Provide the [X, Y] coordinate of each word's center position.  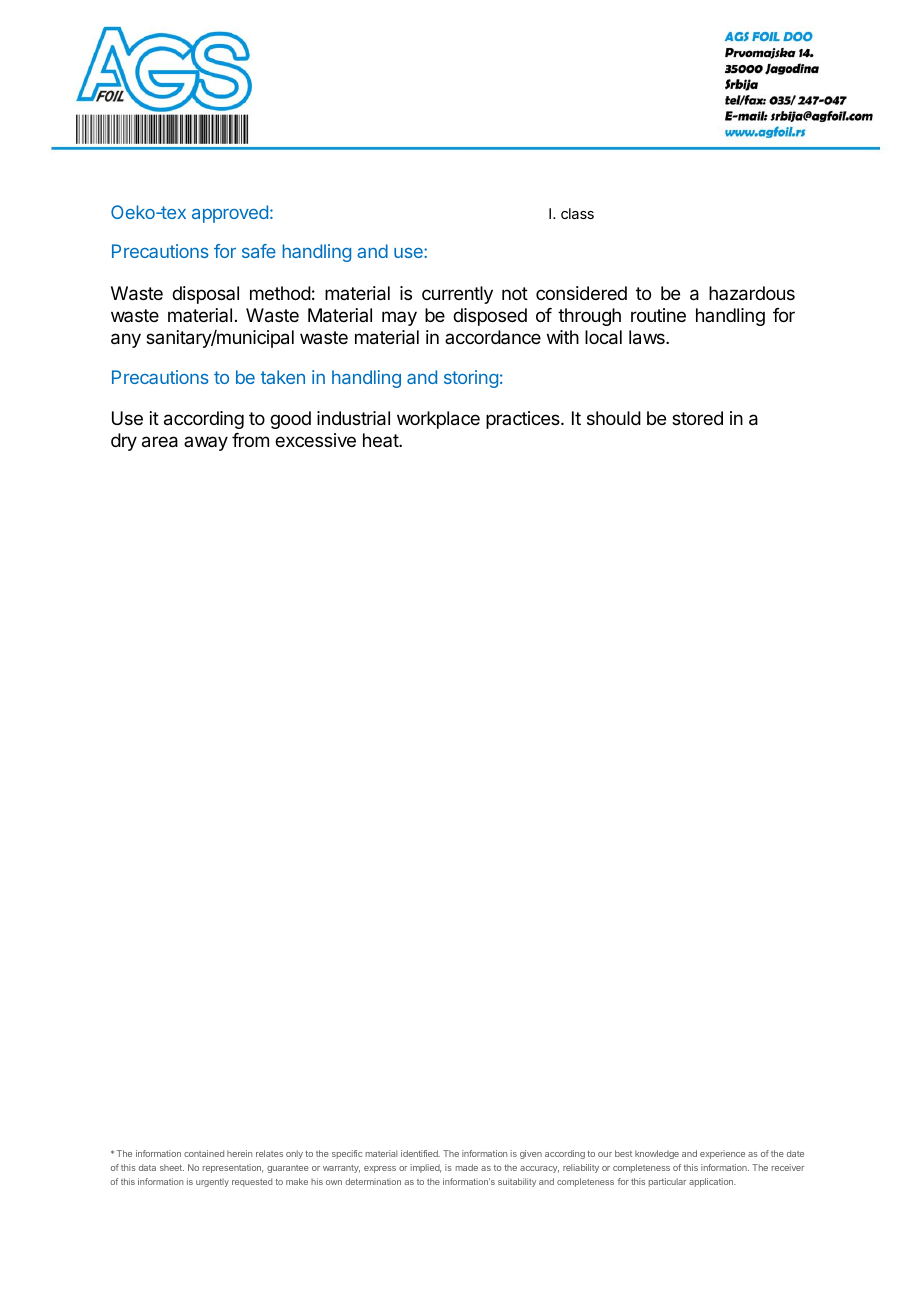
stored [697, 418]
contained [204, 1153]
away [206, 443]
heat [381, 440]
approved [230, 214]
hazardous [752, 293]
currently [457, 295]
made [467, 1167]
